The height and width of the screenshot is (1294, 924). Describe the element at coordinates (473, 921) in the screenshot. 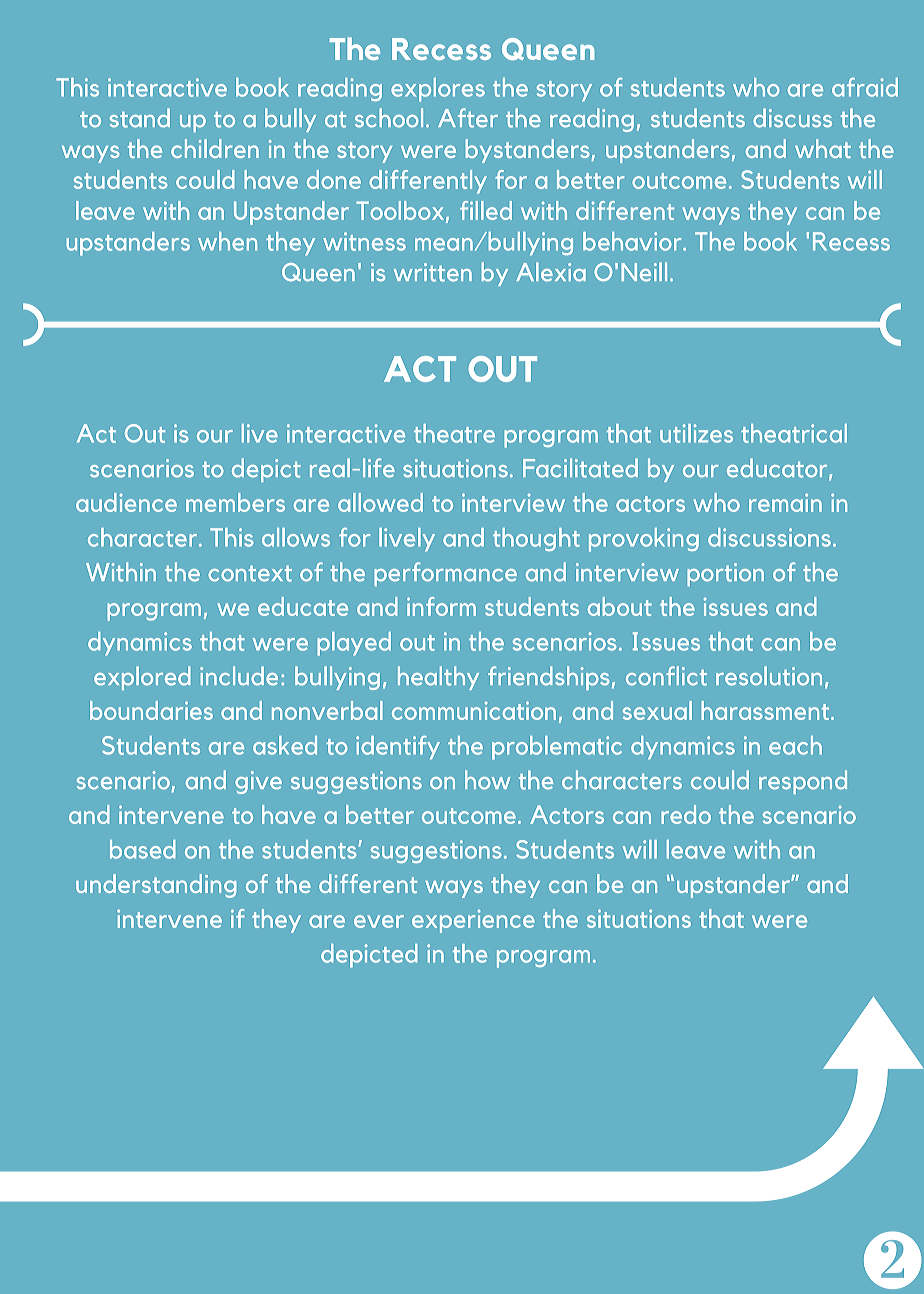

I see `experience` at that location.
